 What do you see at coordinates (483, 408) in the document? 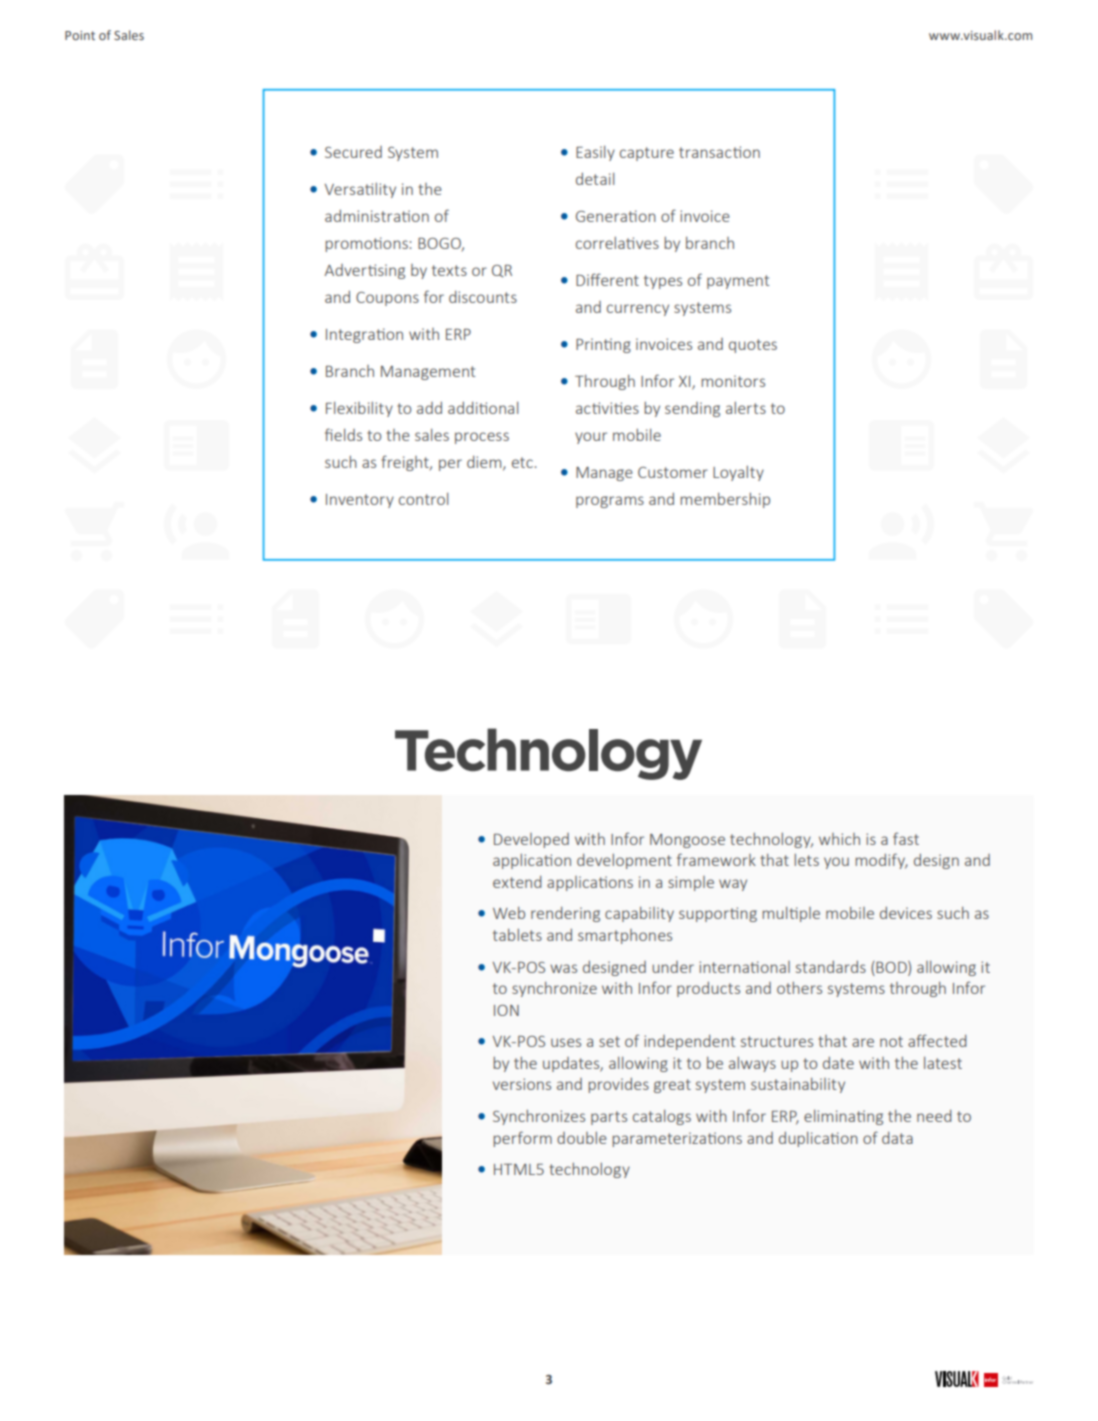
I see `additional` at bounding box center [483, 408].
